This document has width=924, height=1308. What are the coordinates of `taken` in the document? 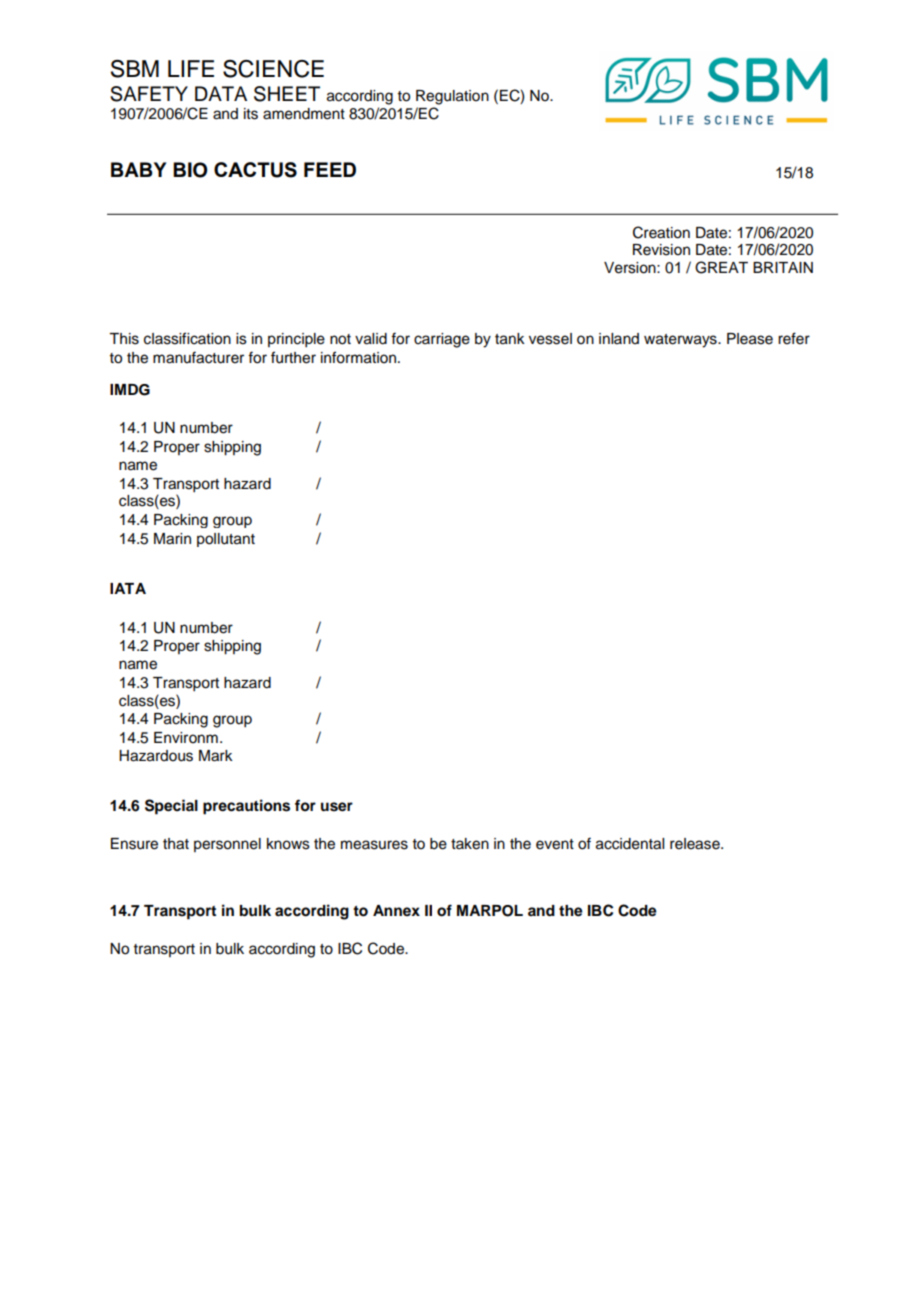 It's located at (470, 844).
